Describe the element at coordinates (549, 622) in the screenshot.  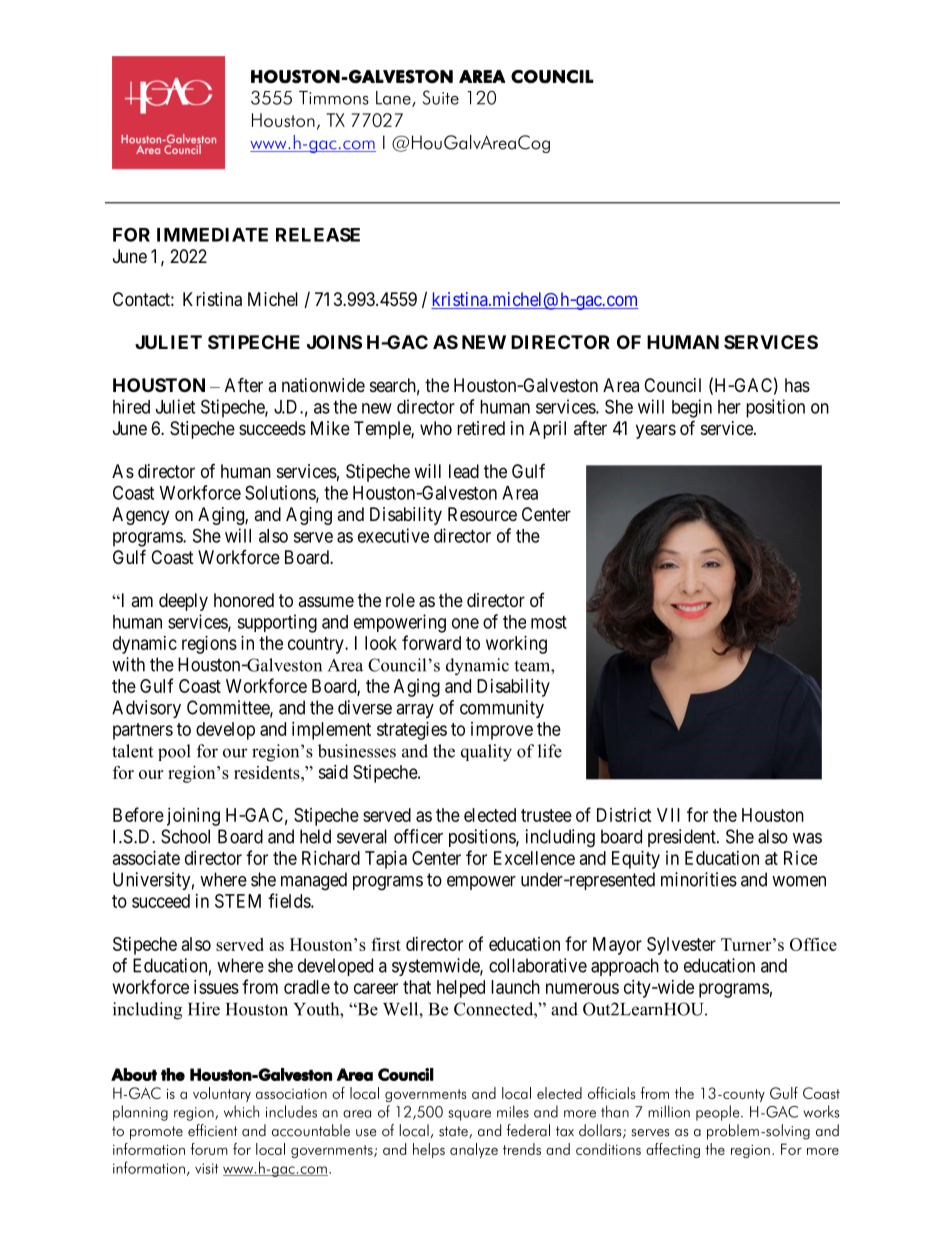
I see `most` at that location.
